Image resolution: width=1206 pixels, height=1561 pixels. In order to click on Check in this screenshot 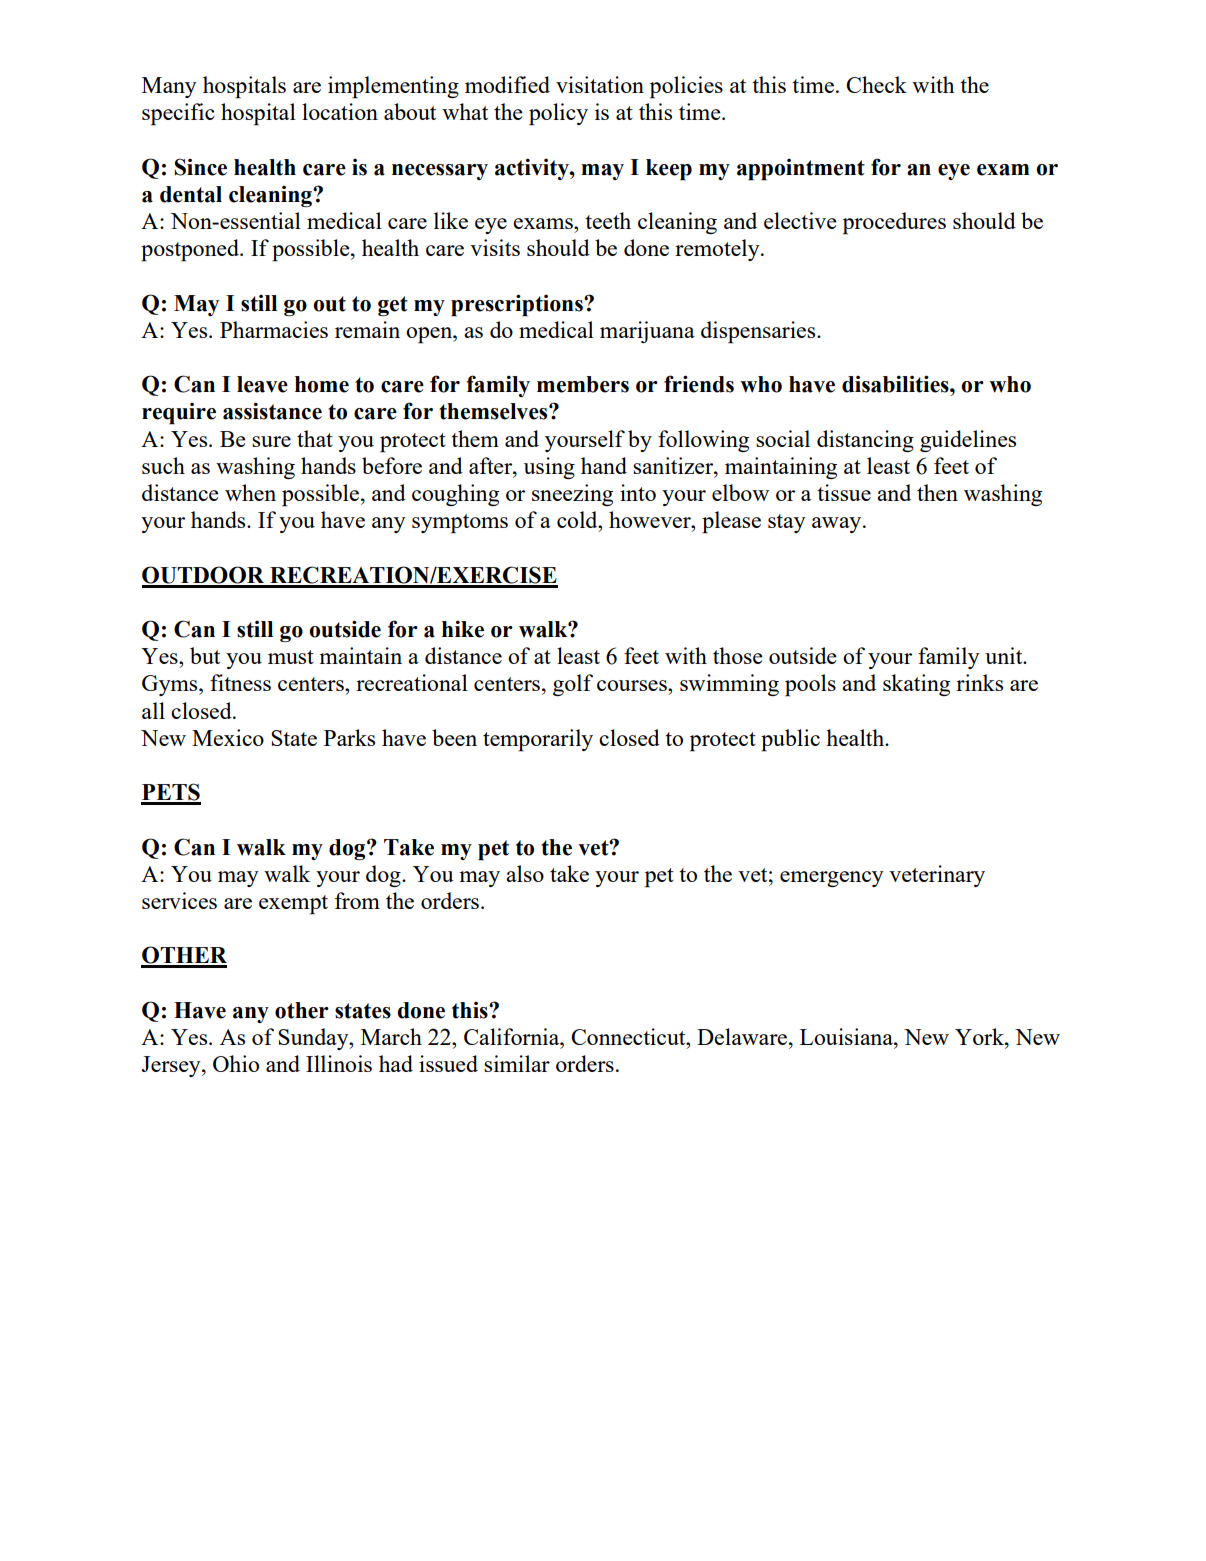, I will do `click(876, 84)`.
